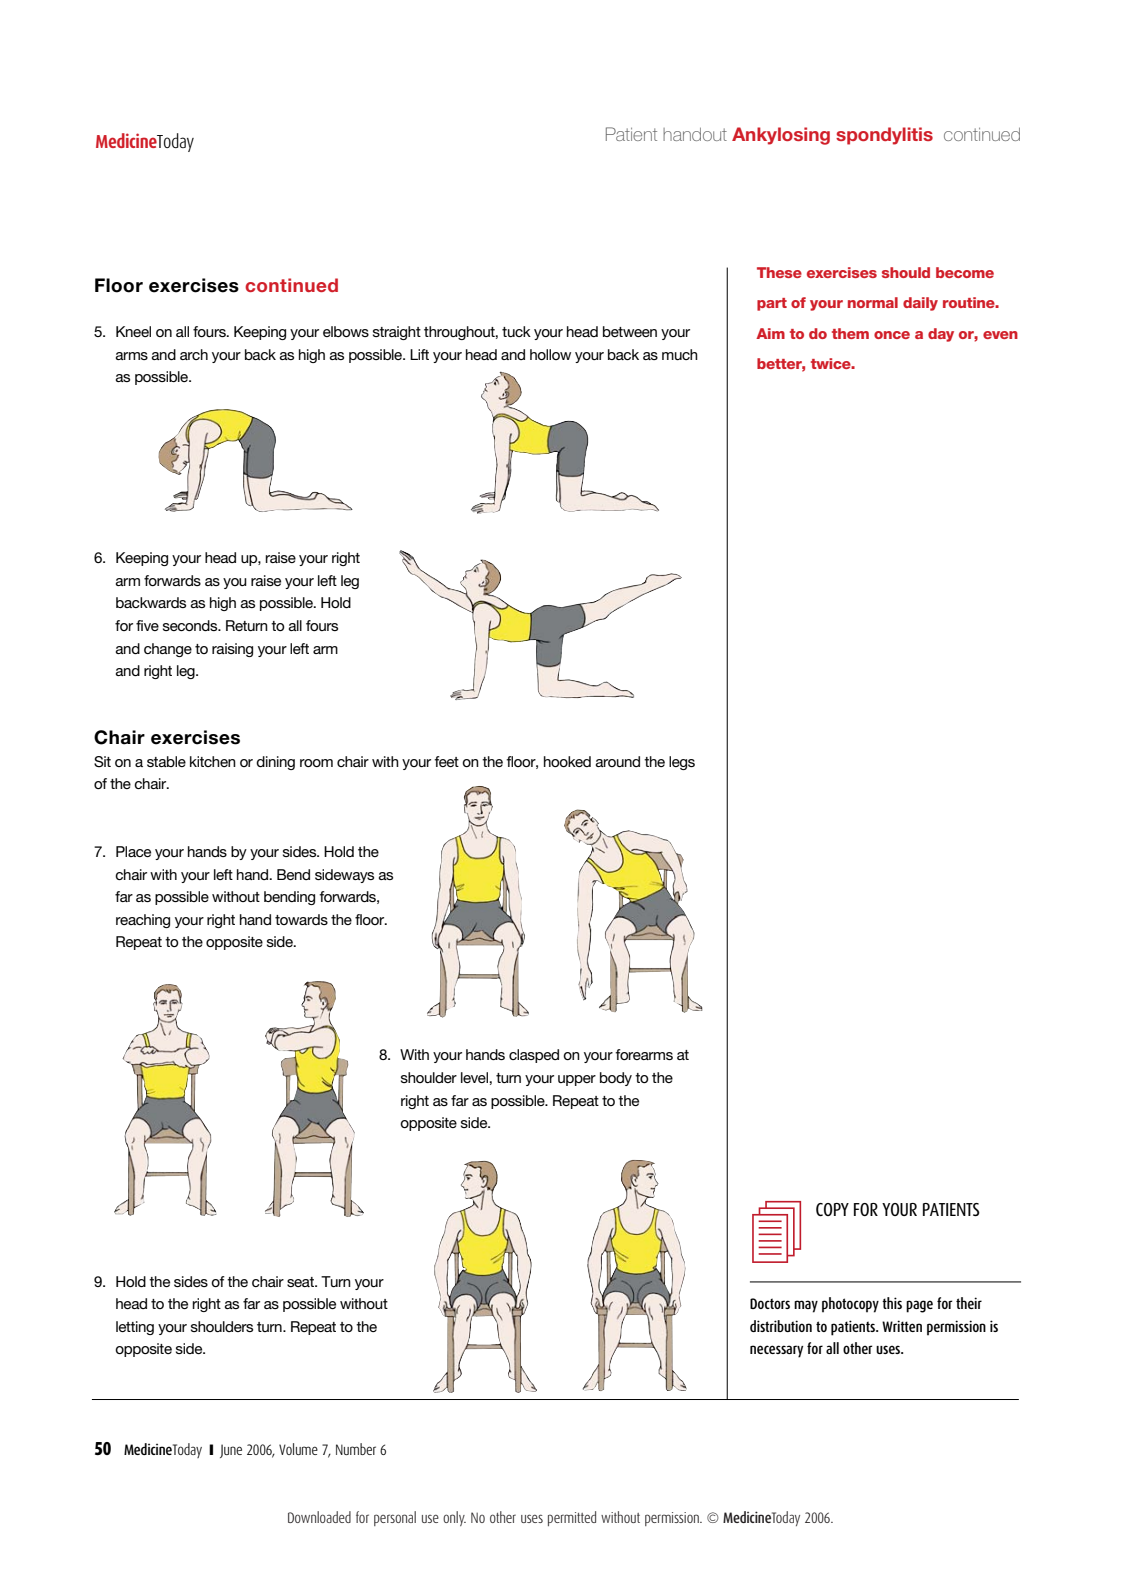 The image size is (1121, 1586). What do you see at coordinates (884, 136) in the document?
I see `spondylitis` at bounding box center [884, 136].
